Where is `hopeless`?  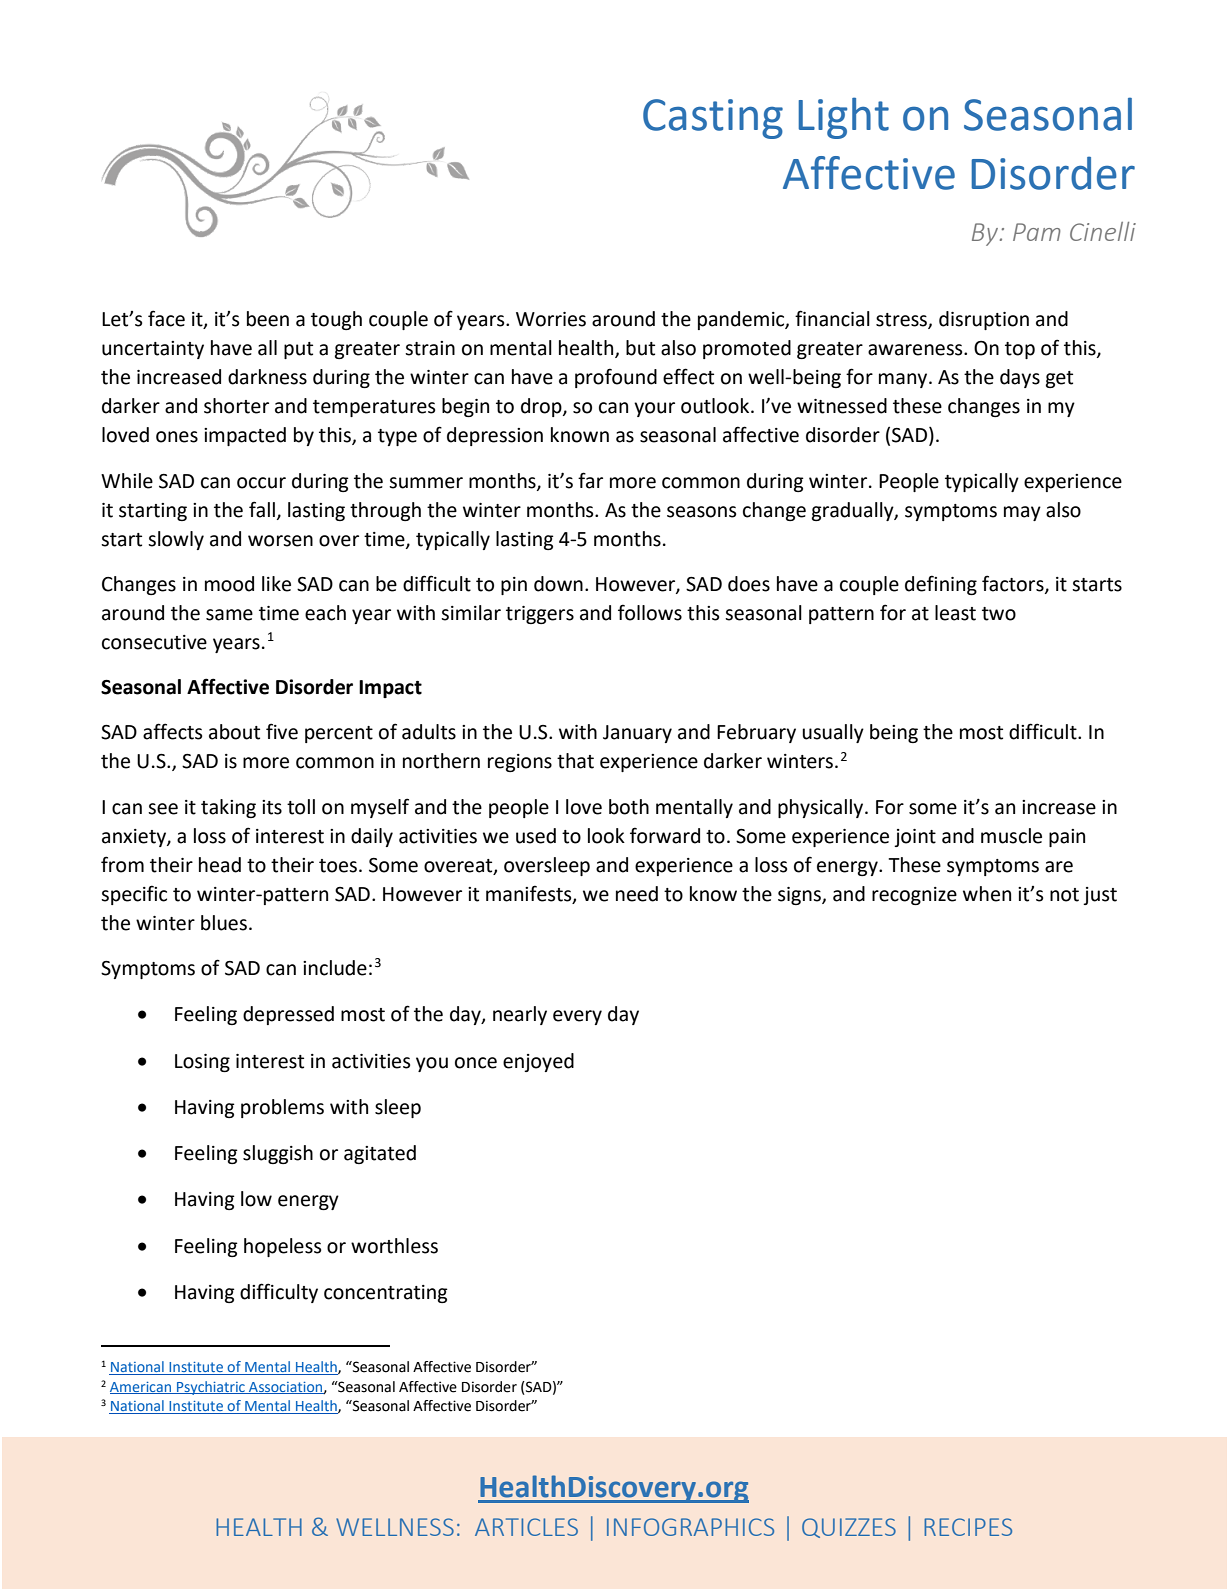 hopeless is located at coordinates (282, 1247).
